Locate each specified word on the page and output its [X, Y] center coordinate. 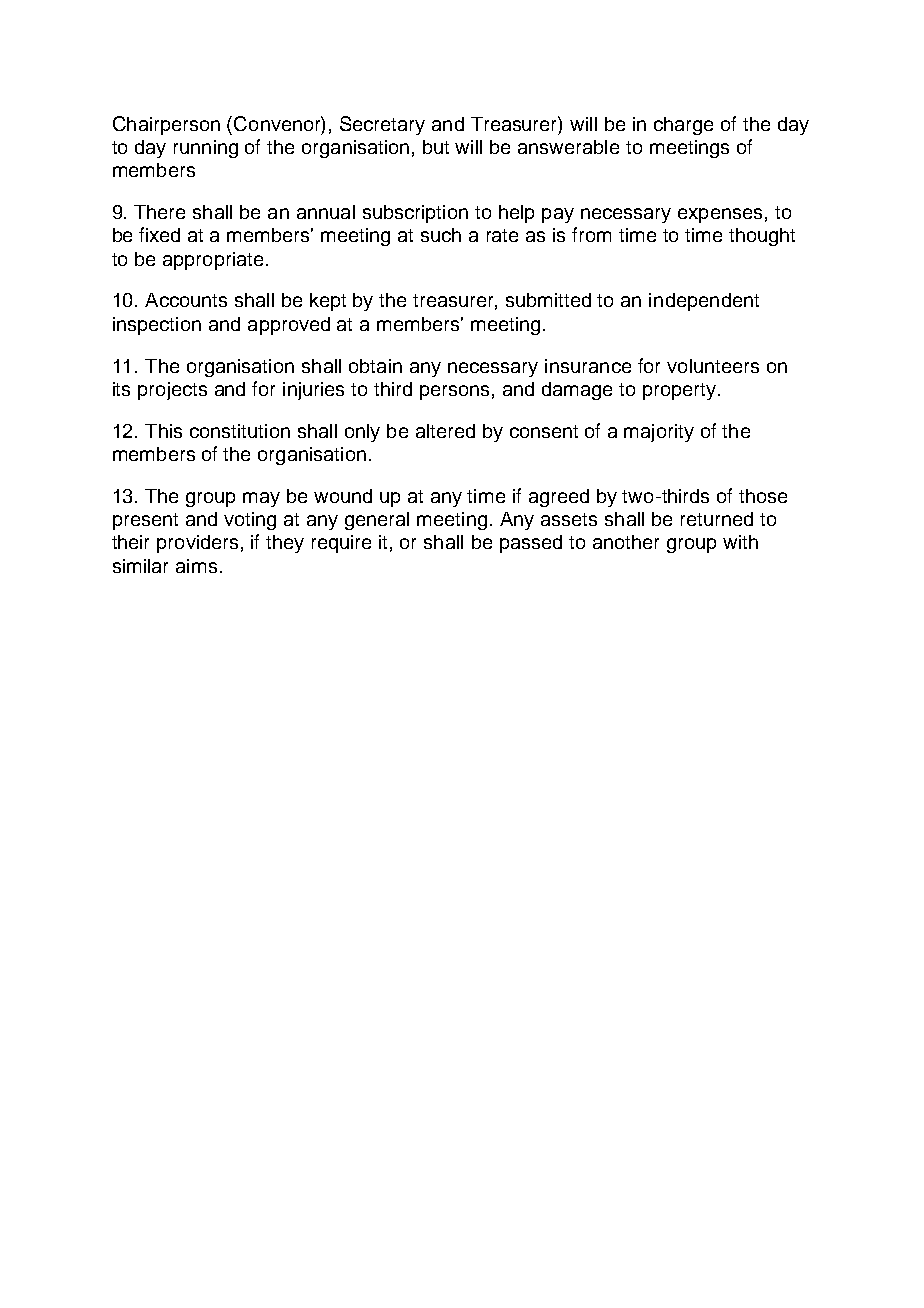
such [441, 235]
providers [197, 544]
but [436, 147]
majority [659, 433]
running [206, 149]
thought [762, 237]
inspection [157, 326]
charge [683, 126]
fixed [159, 234]
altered [445, 431]
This [163, 431]
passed [531, 544]
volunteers [713, 366]
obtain [375, 366]
